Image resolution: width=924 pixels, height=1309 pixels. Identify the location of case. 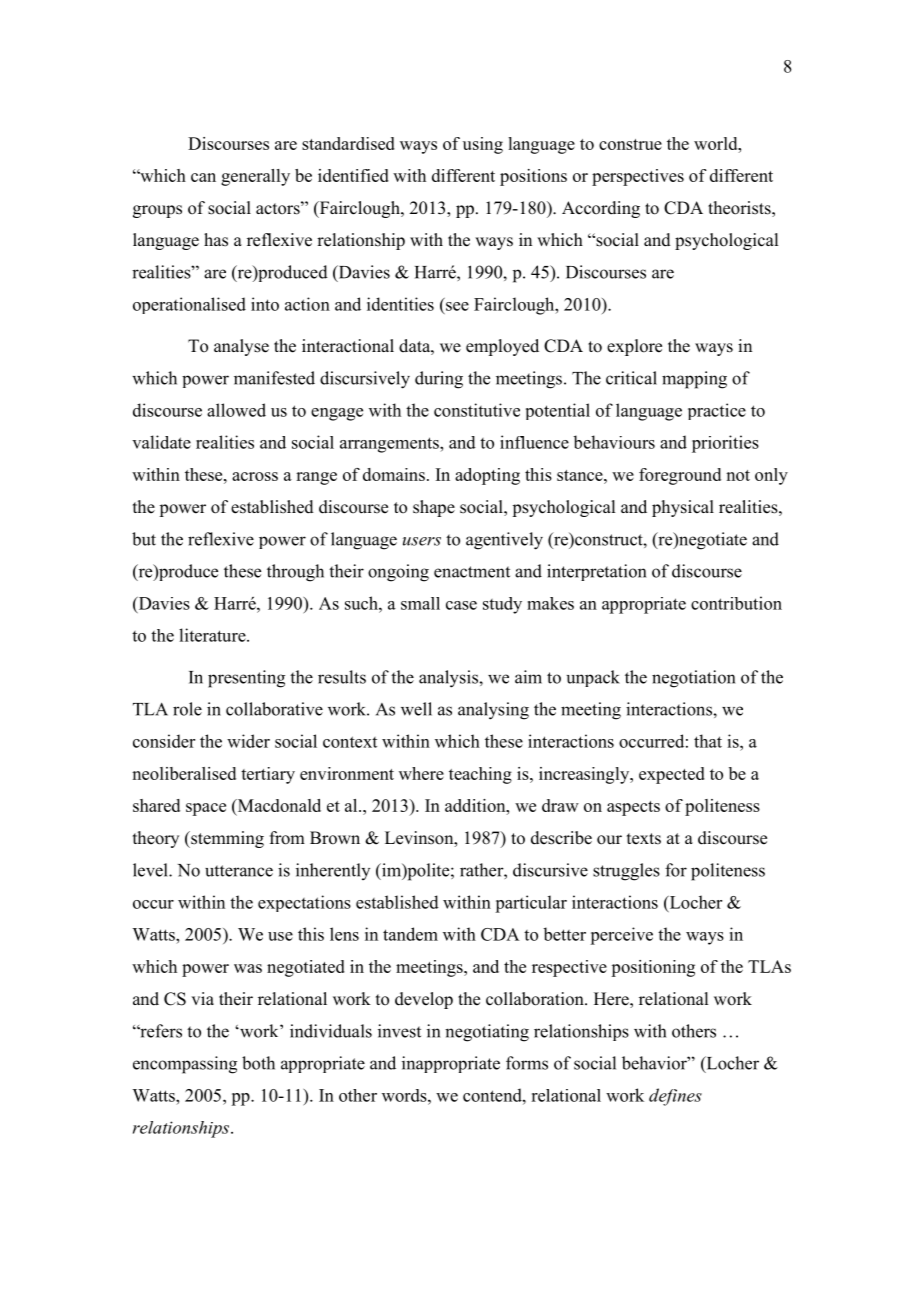
(461, 605).
